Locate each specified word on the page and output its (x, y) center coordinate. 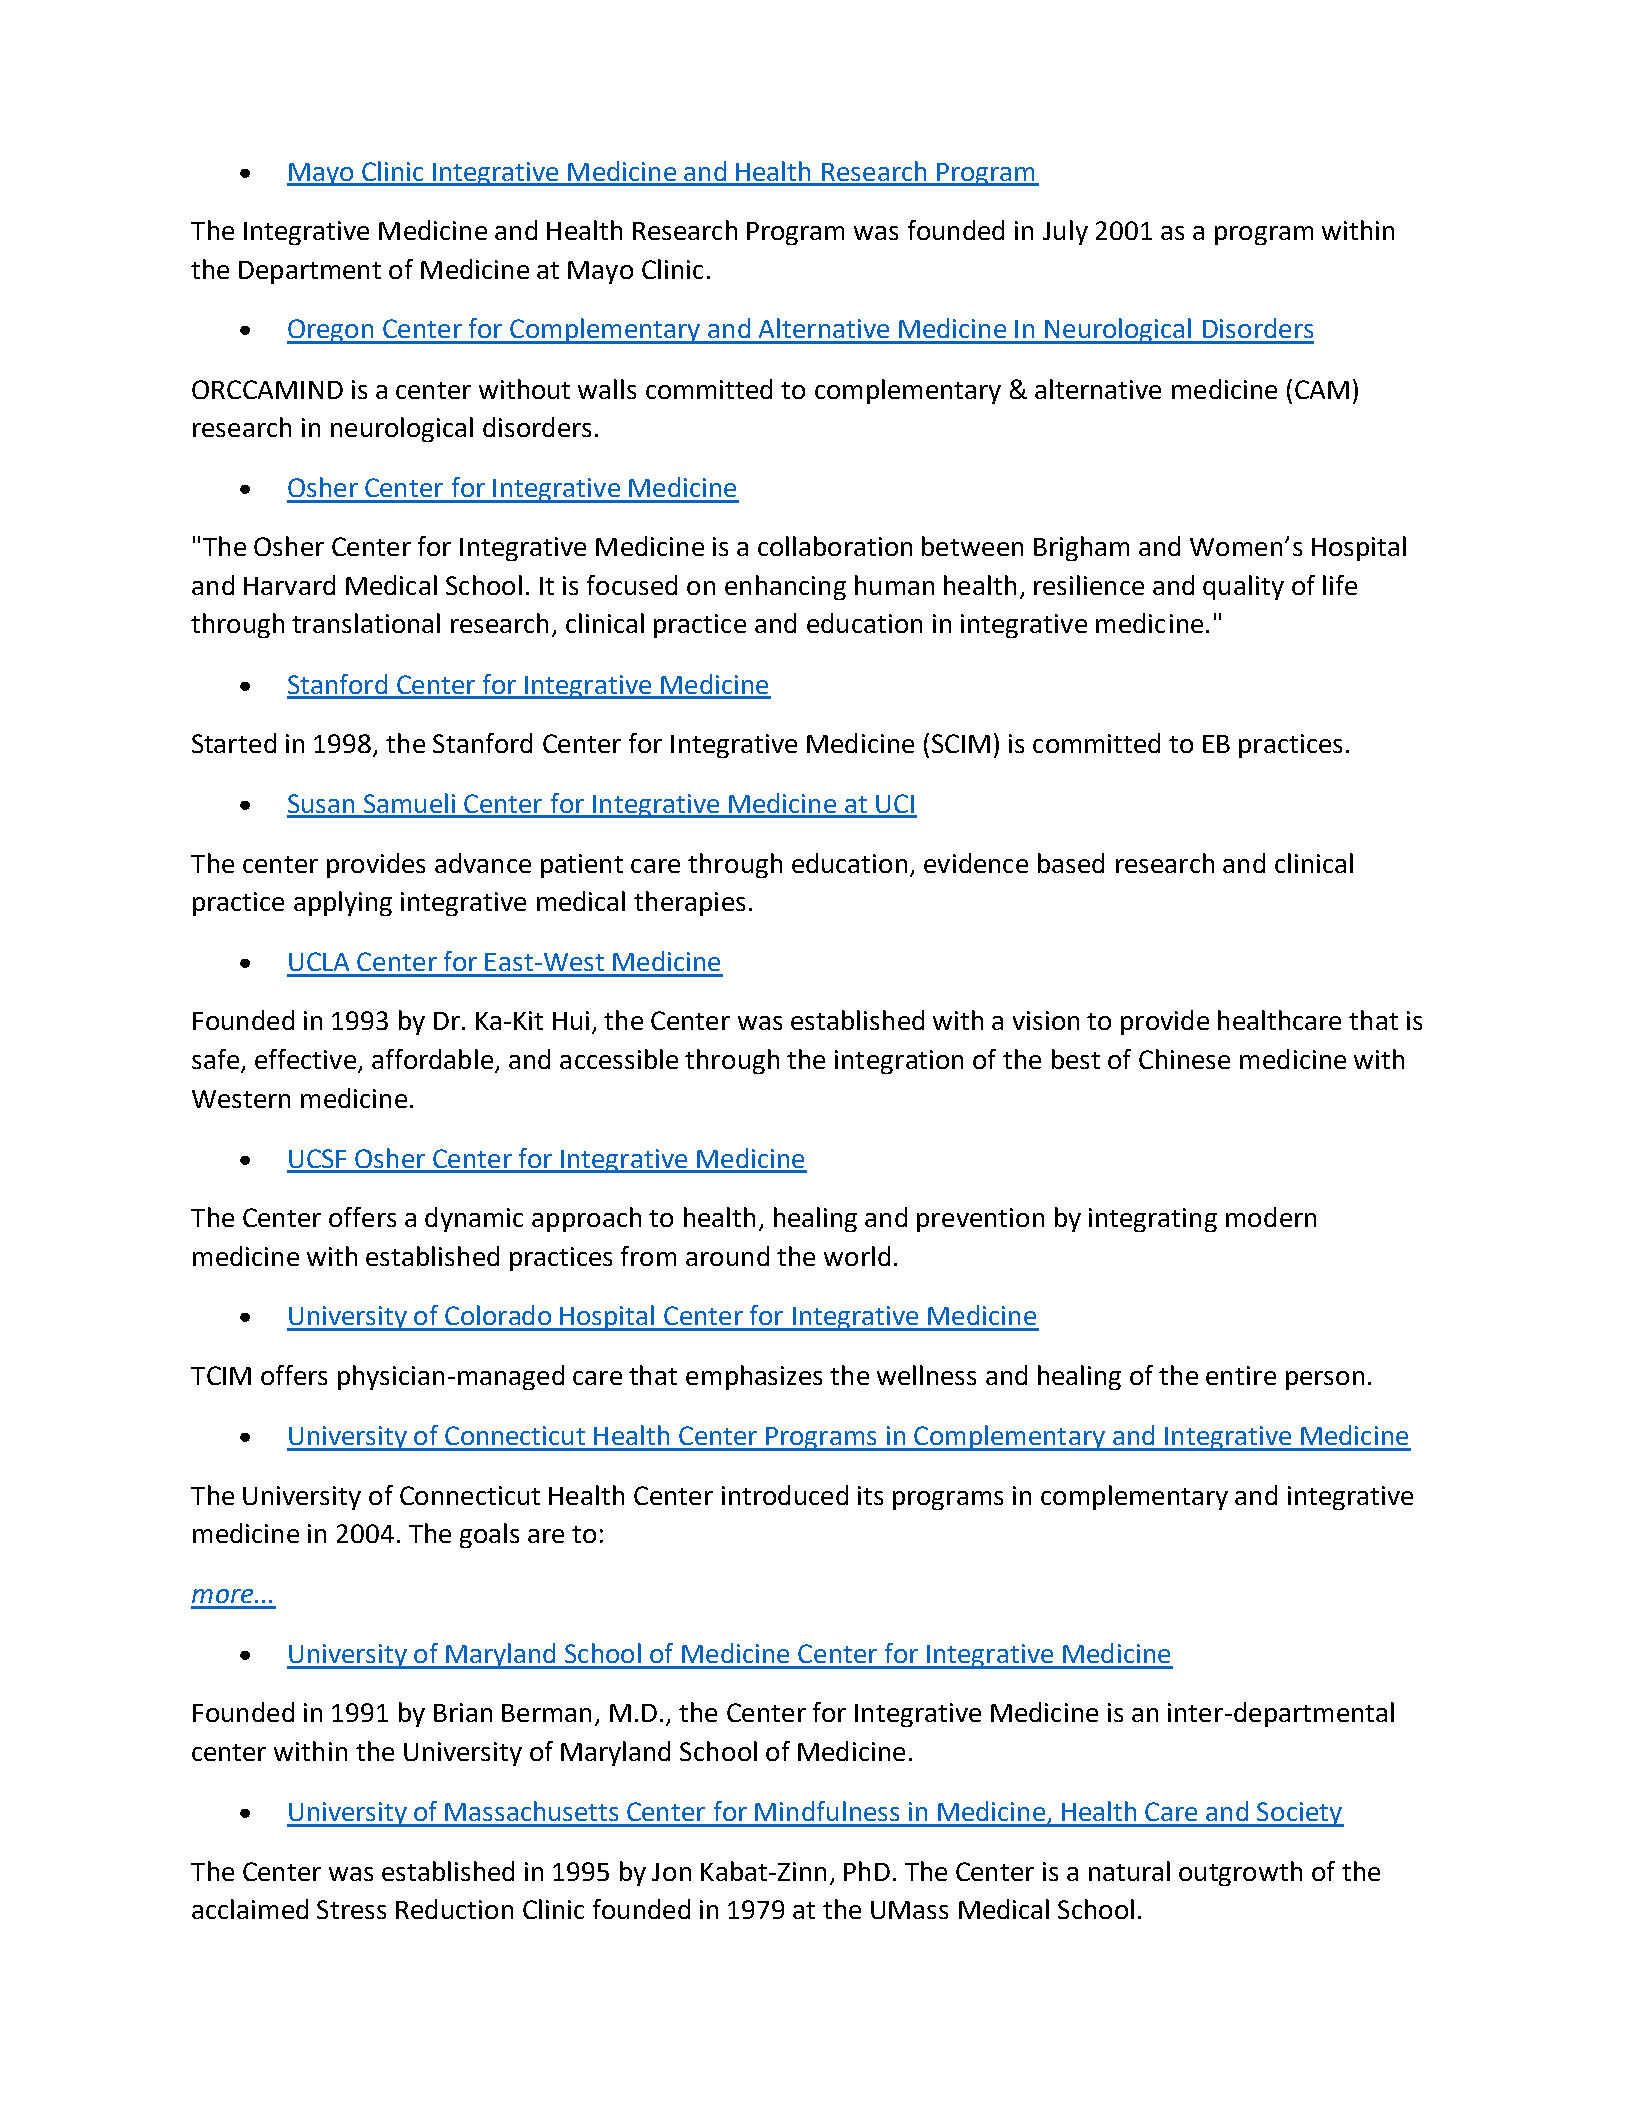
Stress (351, 1909)
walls (607, 389)
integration (899, 1062)
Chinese (1184, 1059)
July (1065, 232)
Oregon (331, 331)
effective (305, 1059)
